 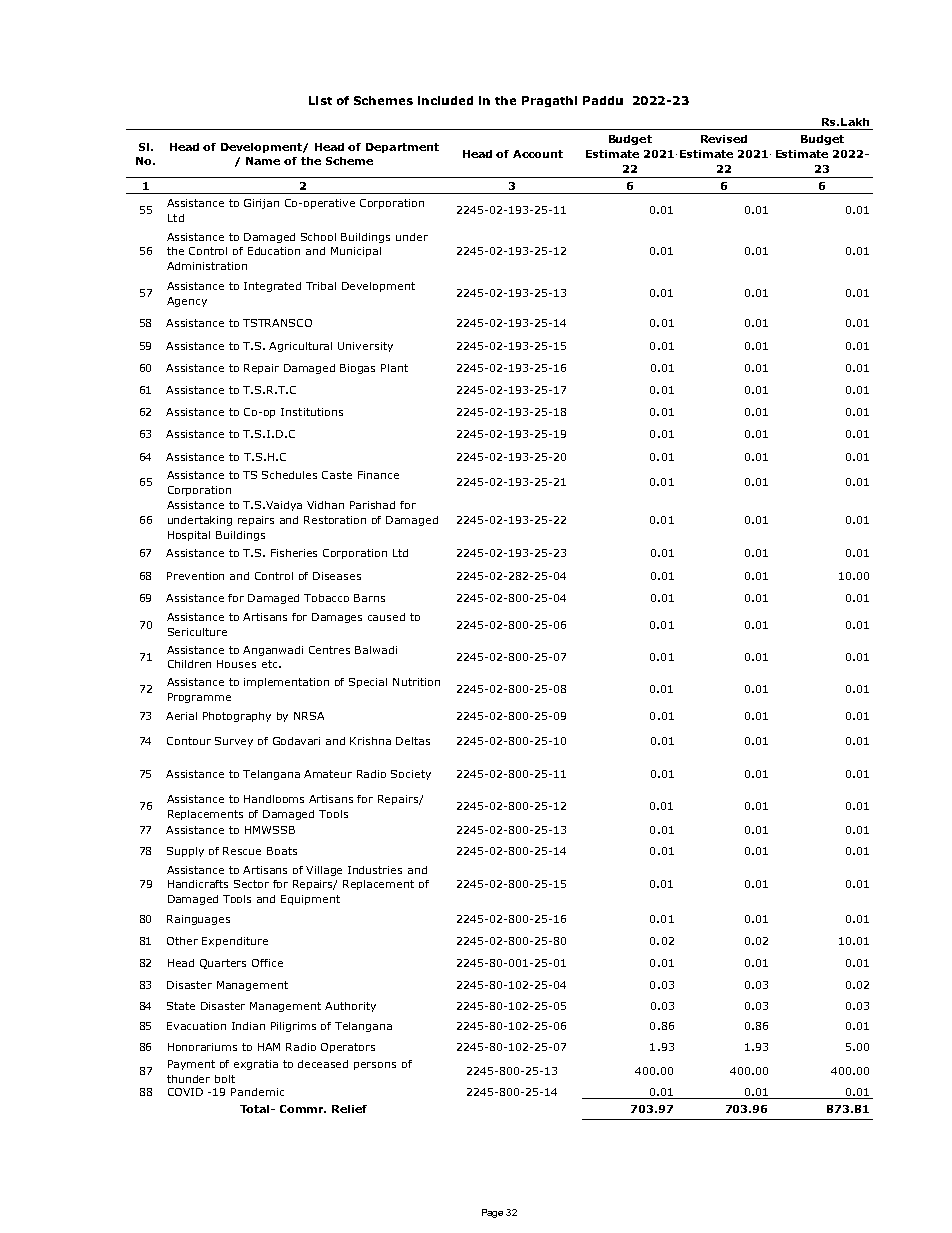 I want to click on Revised, so click(x=724, y=139).
